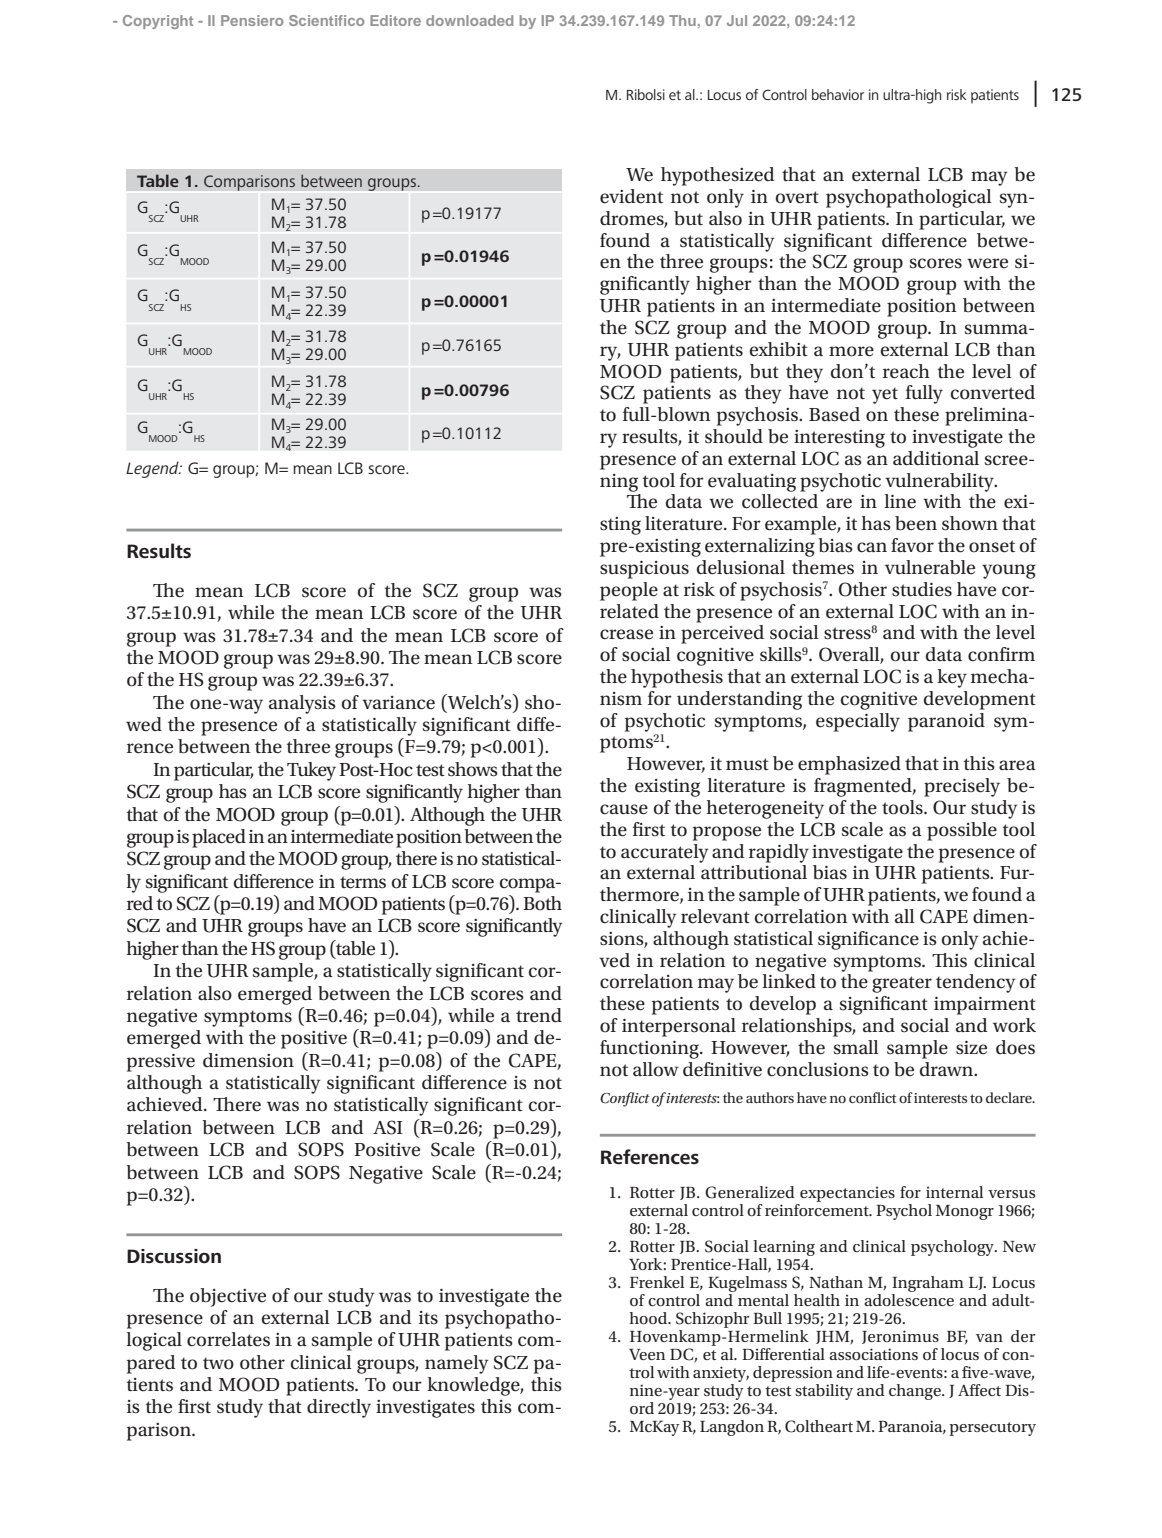  I want to click on behavior, so click(838, 94).
